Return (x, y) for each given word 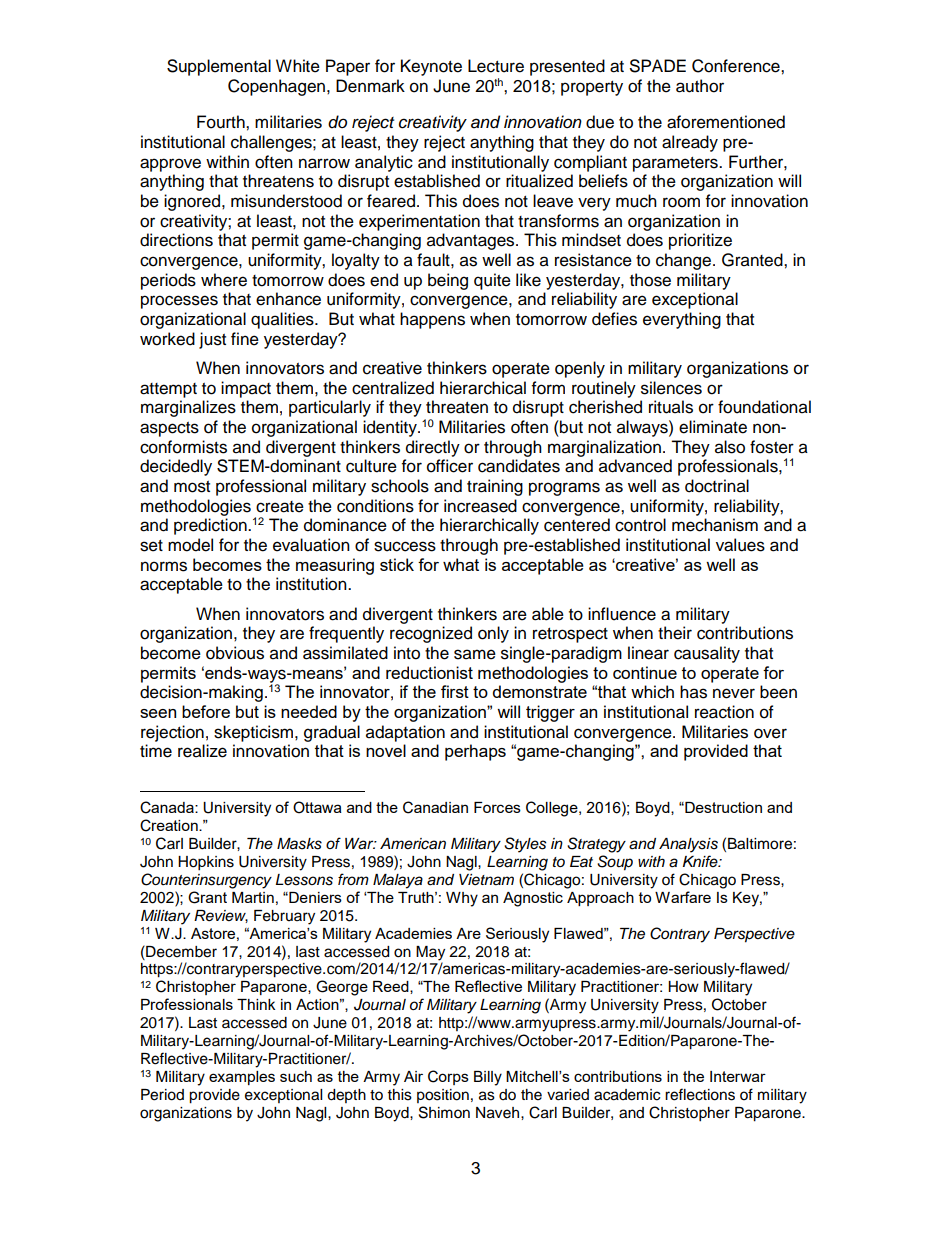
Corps (448, 1077)
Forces (497, 807)
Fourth (222, 122)
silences (671, 388)
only (493, 634)
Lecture (496, 66)
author (700, 86)
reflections (700, 1094)
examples (242, 1078)
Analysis (688, 845)
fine (245, 339)
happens (432, 320)
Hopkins (206, 863)
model (190, 545)
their (675, 633)
